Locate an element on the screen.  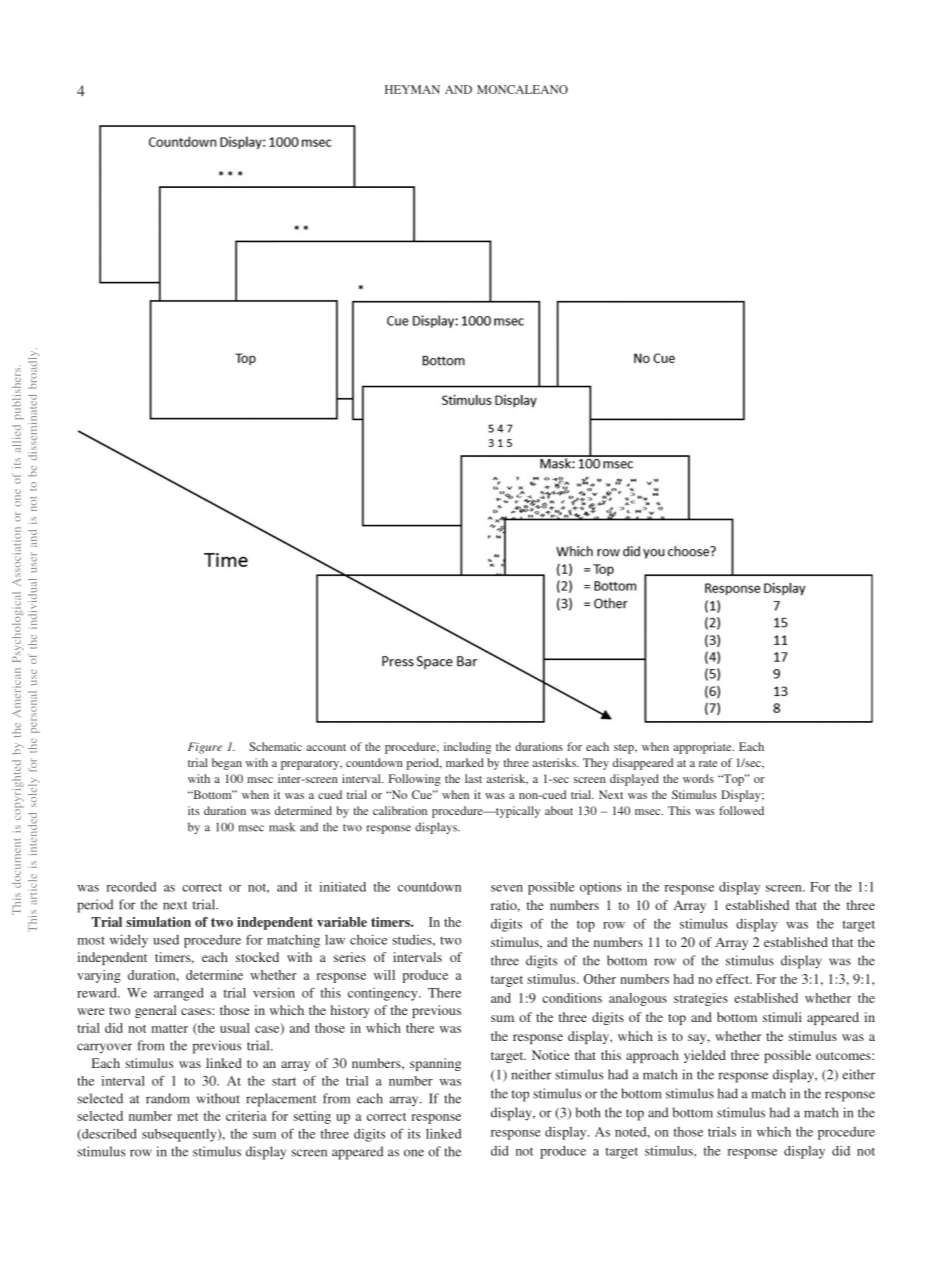
followed is located at coordinates (741, 810).
